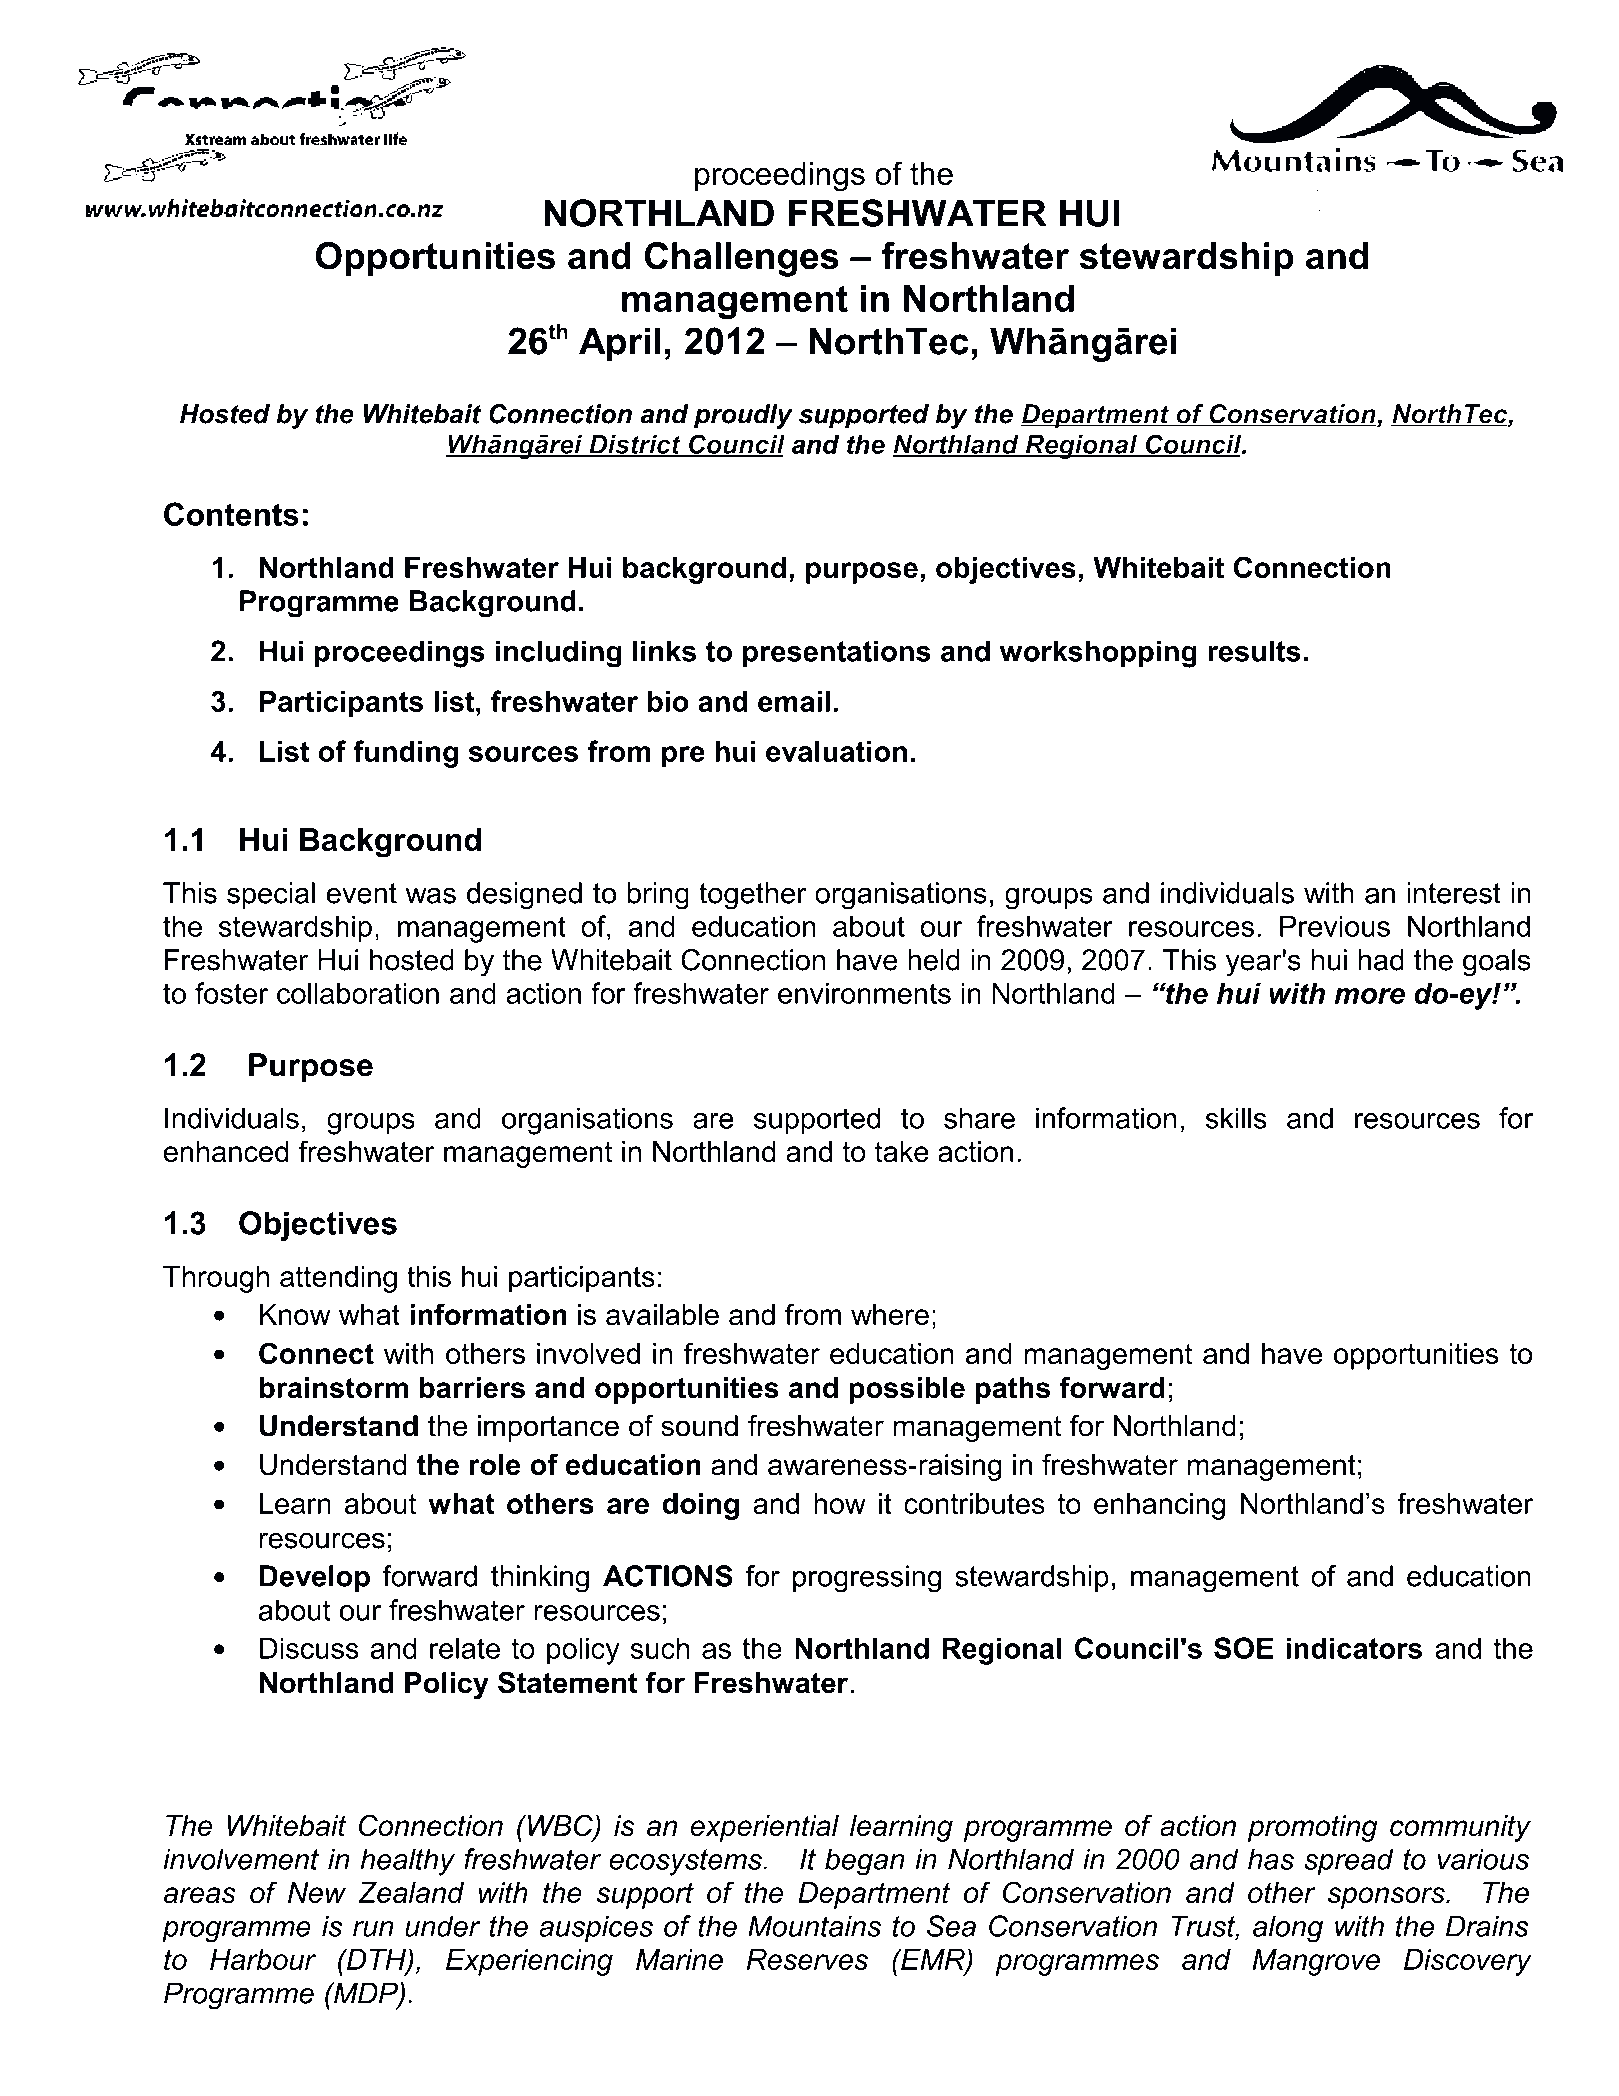 Image resolution: width=1619 pixels, height=2096 pixels. Describe the element at coordinates (867, 1579) in the screenshot. I see `progressing` at that location.
